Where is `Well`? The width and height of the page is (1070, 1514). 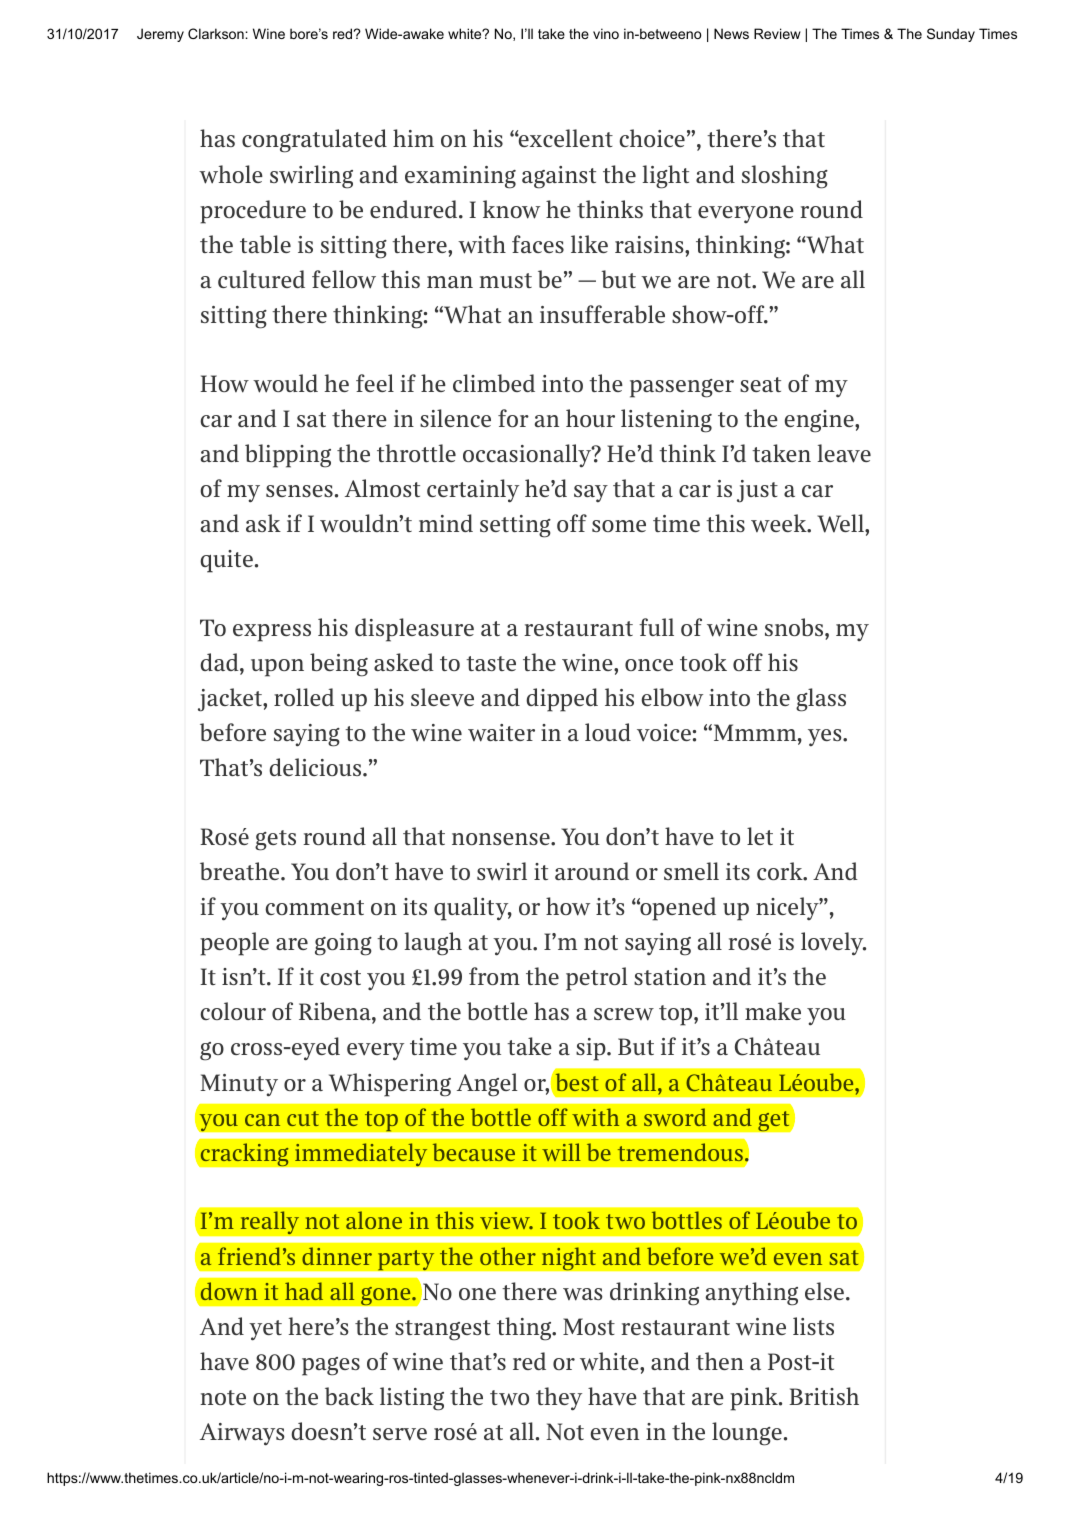 Well is located at coordinates (841, 523).
